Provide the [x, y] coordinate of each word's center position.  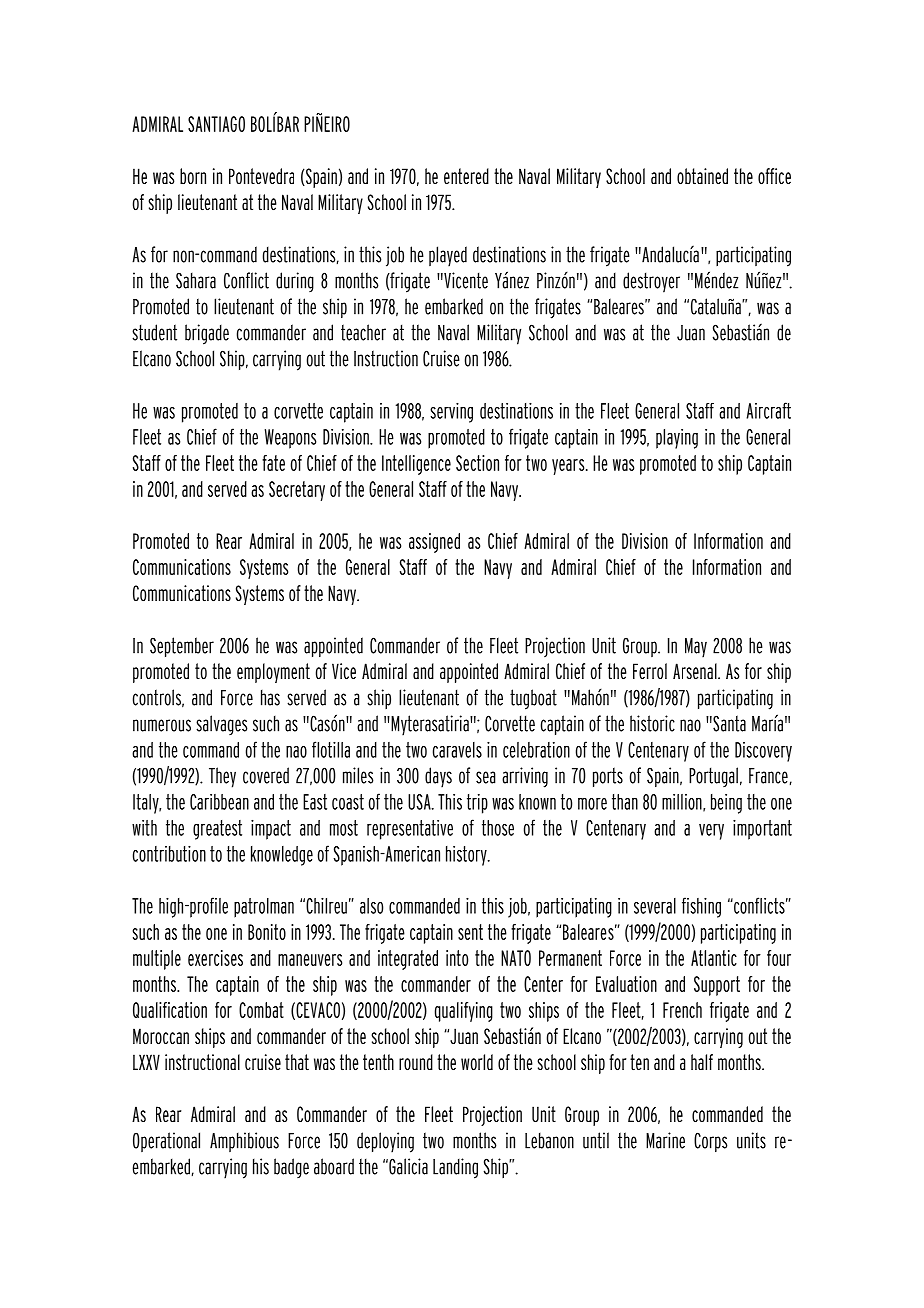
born [193, 176]
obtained [702, 176]
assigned [434, 543]
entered [466, 176]
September [182, 647]
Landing [455, 1168]
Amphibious [244, 1142]
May [696, 648]
